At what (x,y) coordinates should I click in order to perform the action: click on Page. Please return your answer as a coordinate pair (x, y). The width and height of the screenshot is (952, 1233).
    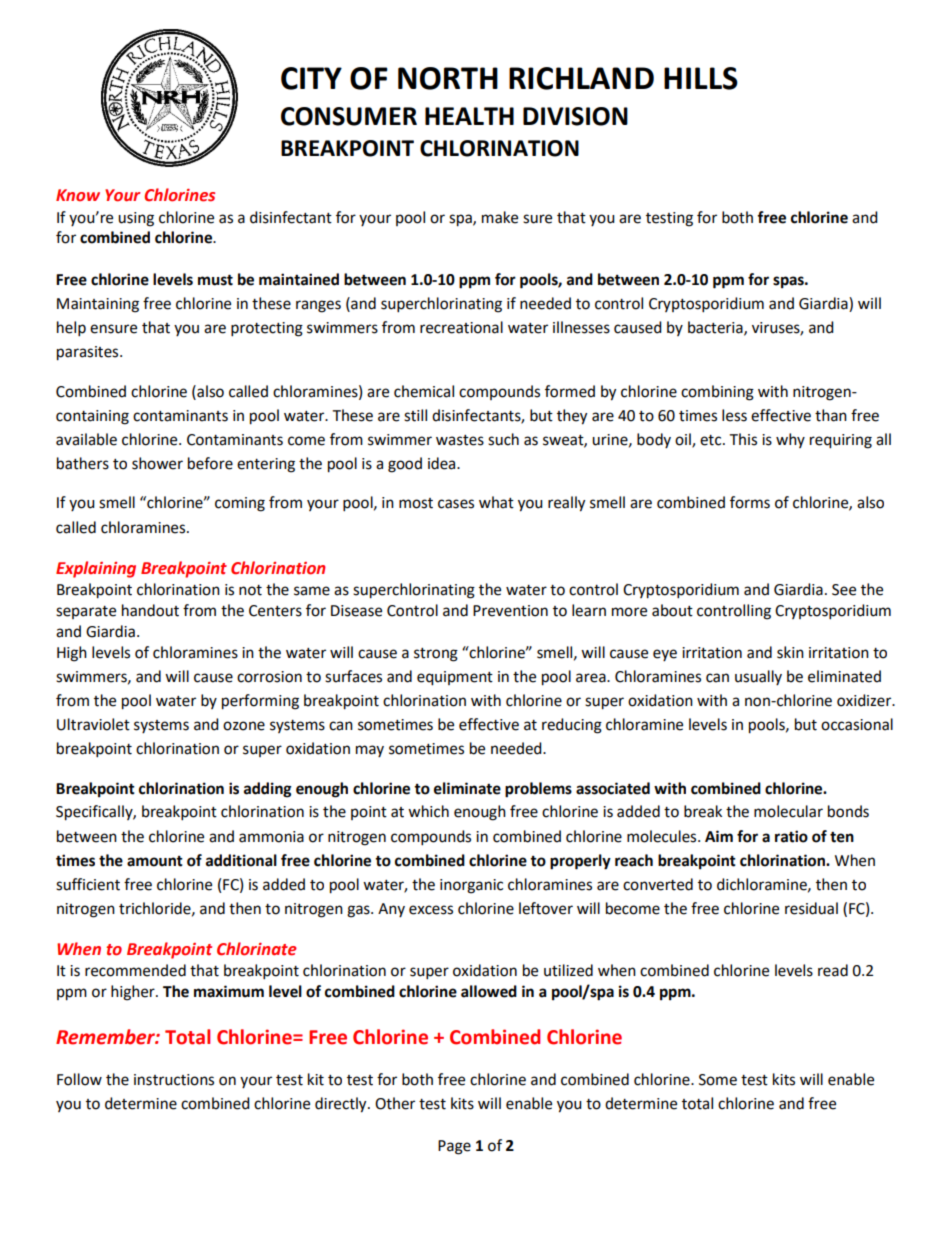
    Looking at the image, I should click on (454, 1147).
